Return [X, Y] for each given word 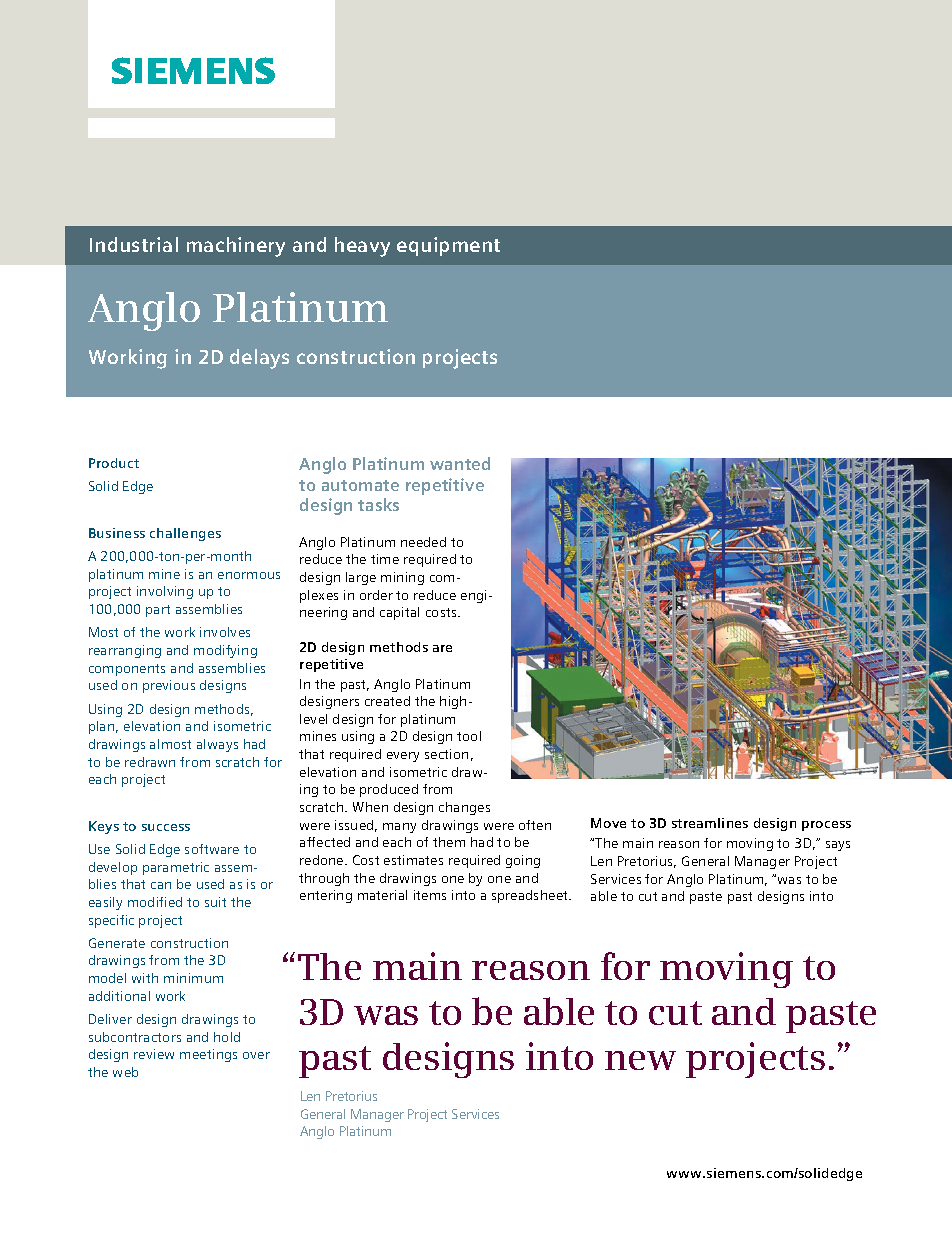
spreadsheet [531, 896]
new [640, 1060]
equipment [448, 246]
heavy [362, 247]
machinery [236, 247]
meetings [208, 1055]
